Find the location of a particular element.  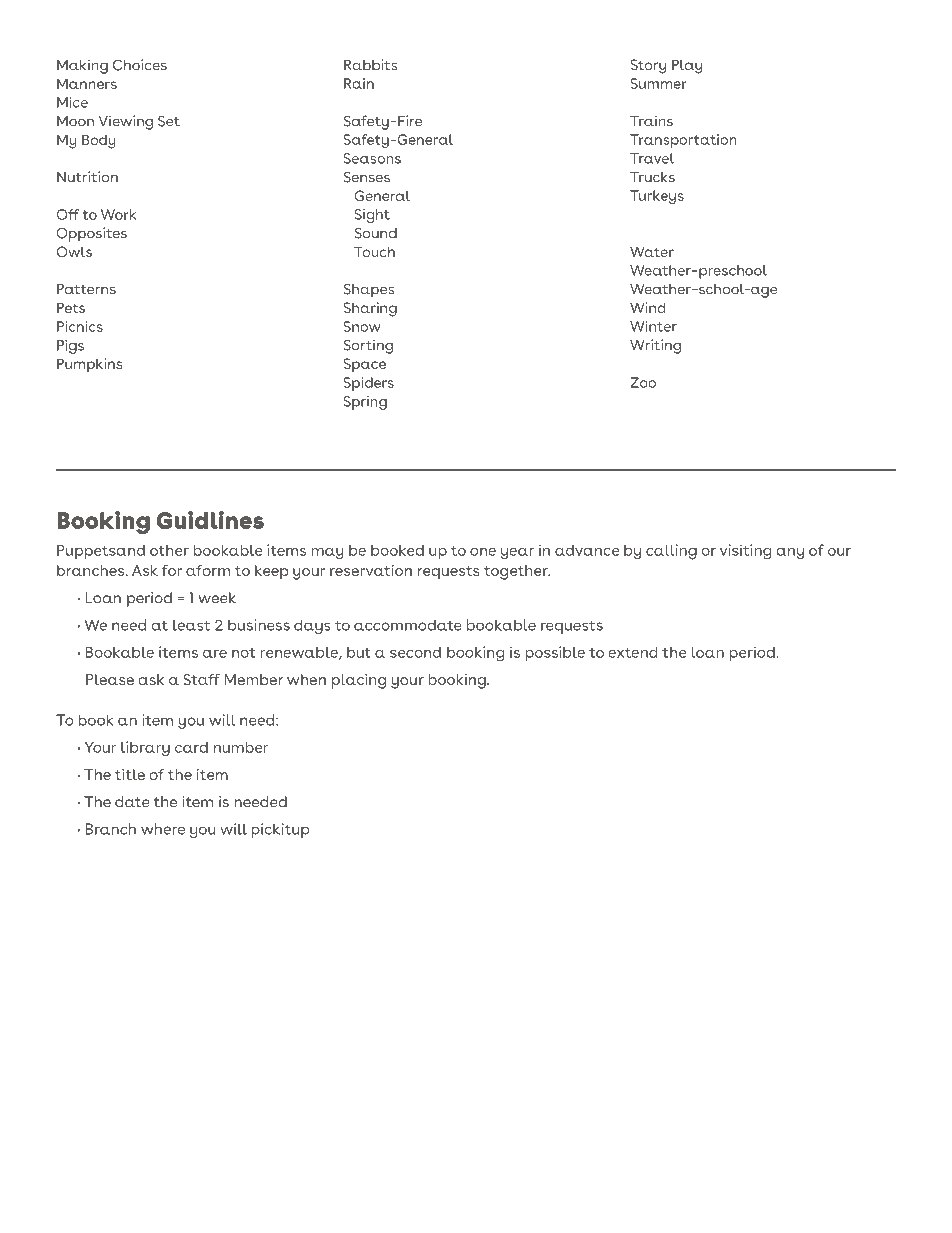

Play is located at coordinates (687, 66).
